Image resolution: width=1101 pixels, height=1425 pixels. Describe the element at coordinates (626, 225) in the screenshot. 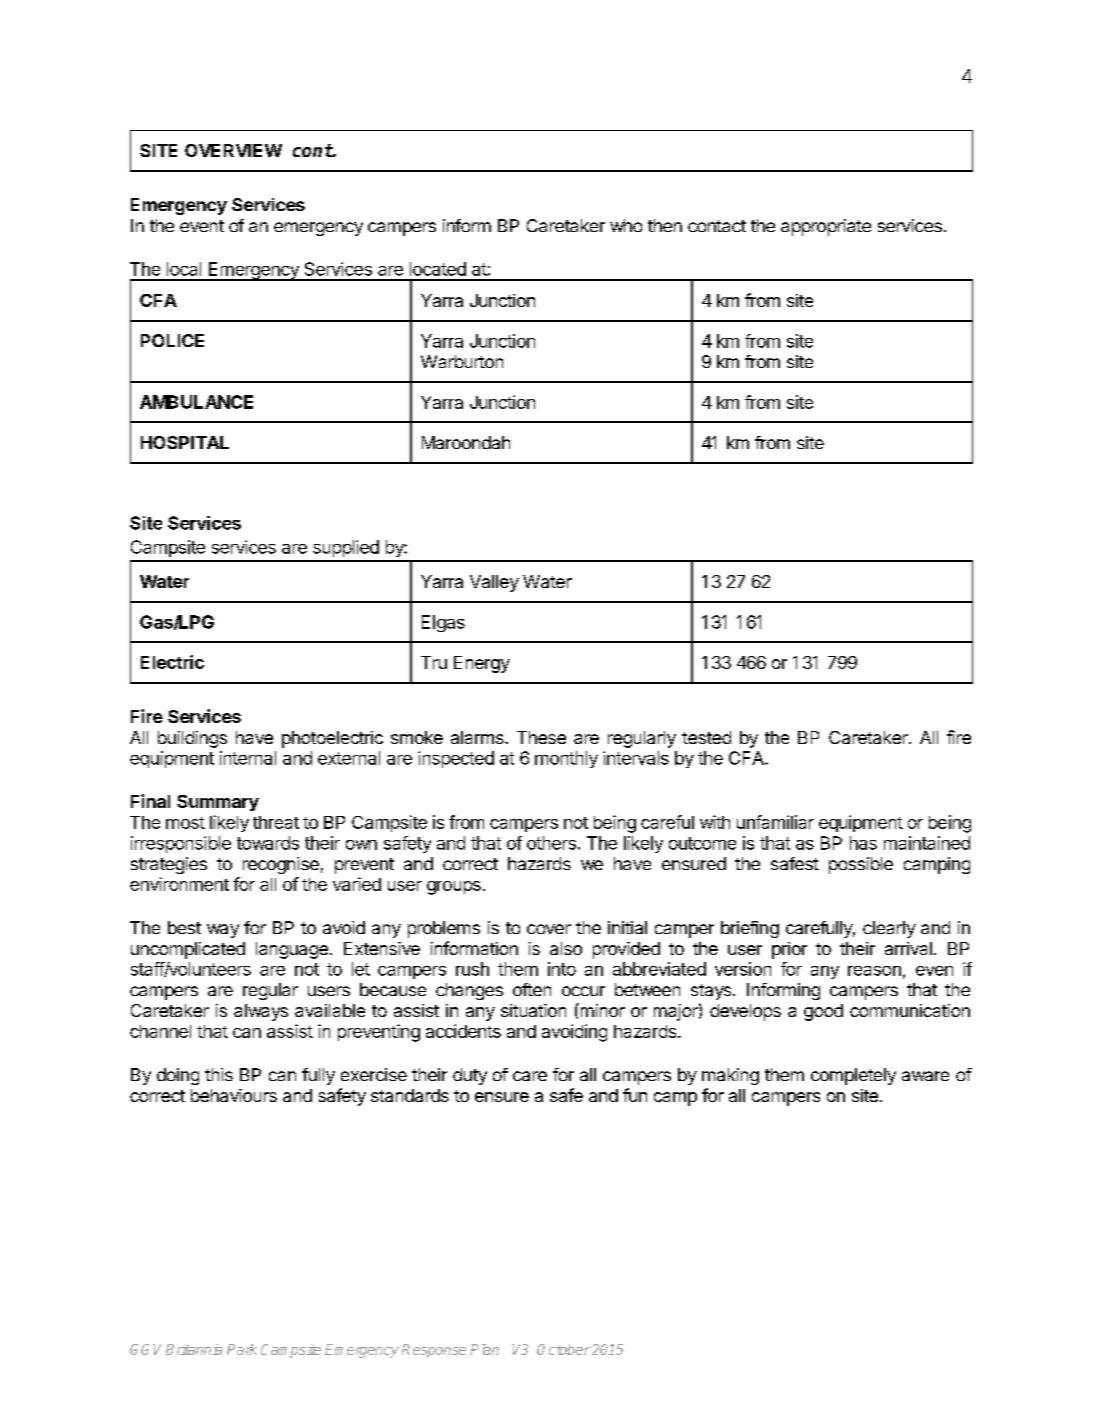

I see `who` at that location.
